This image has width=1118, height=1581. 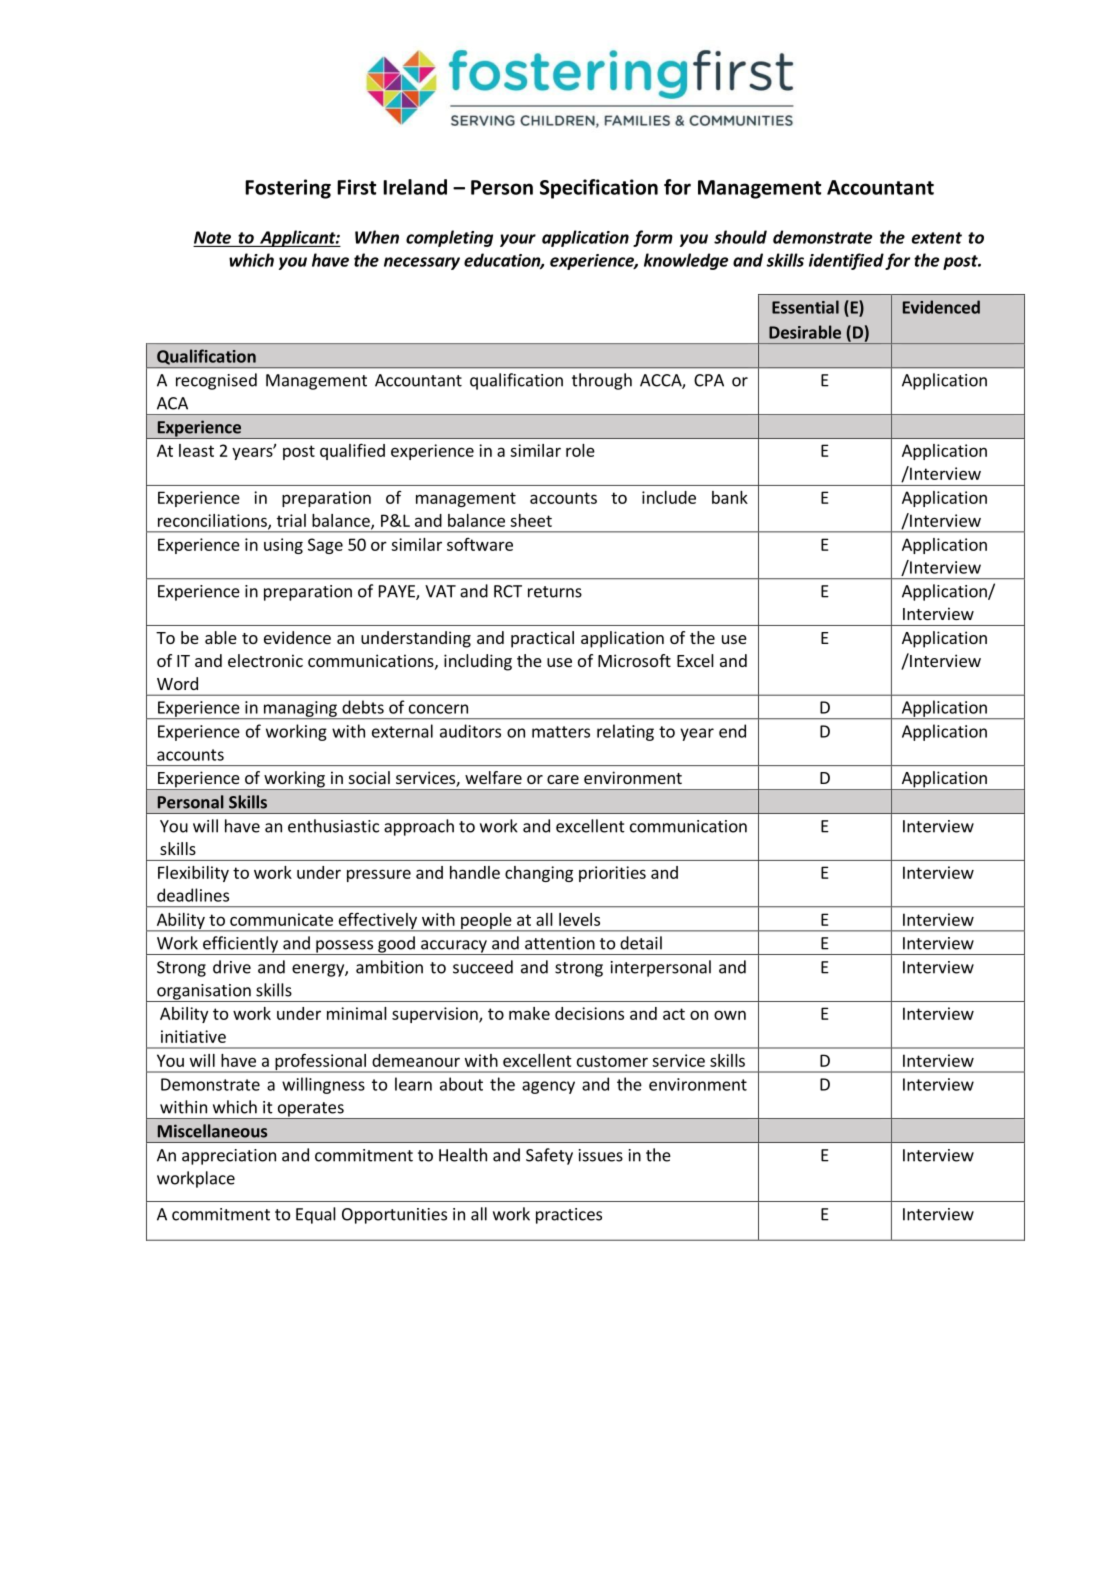 I want to click on using, so click(x=283, y=546).
